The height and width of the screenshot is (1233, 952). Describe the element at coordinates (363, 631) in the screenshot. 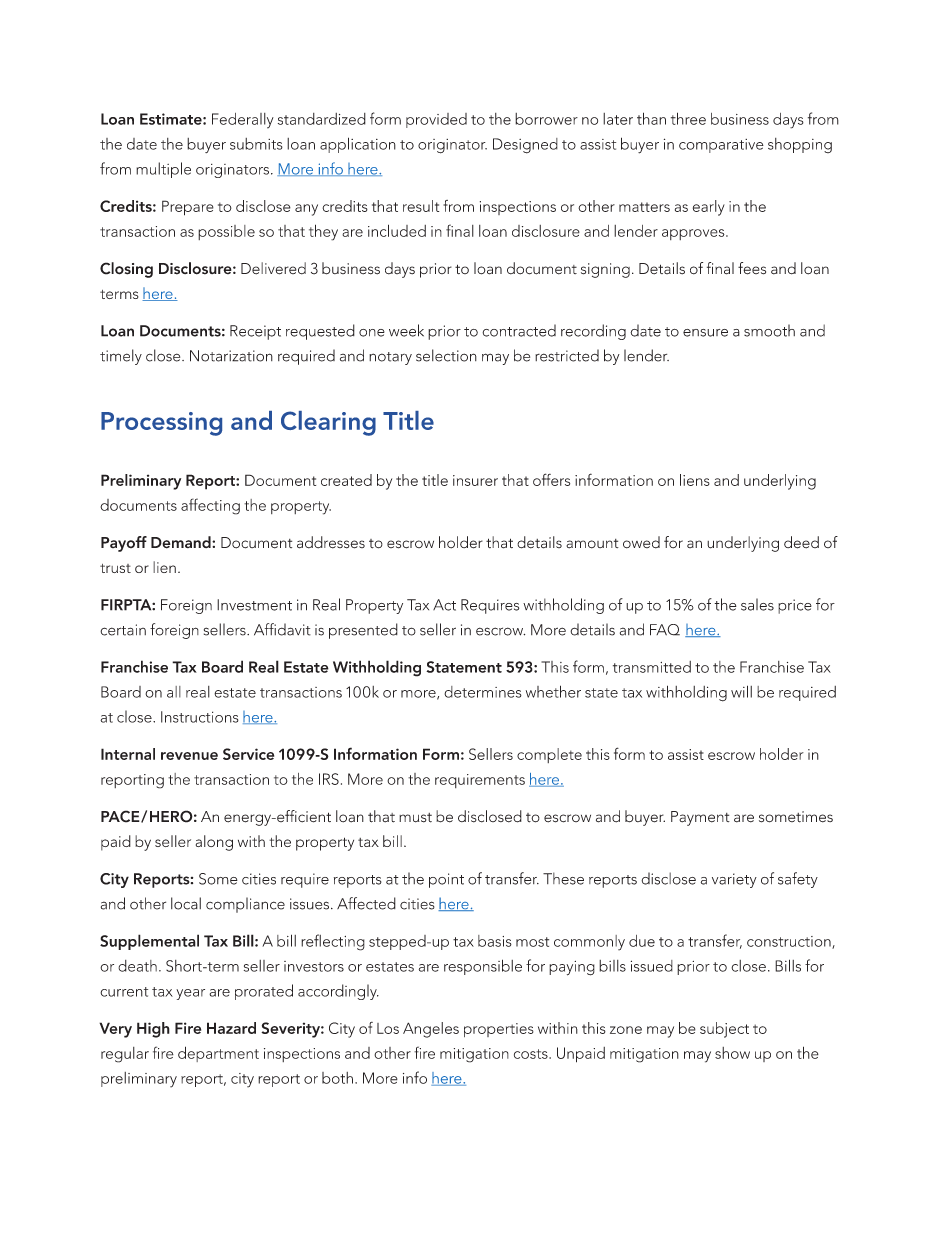

I see `presented` at that location.
